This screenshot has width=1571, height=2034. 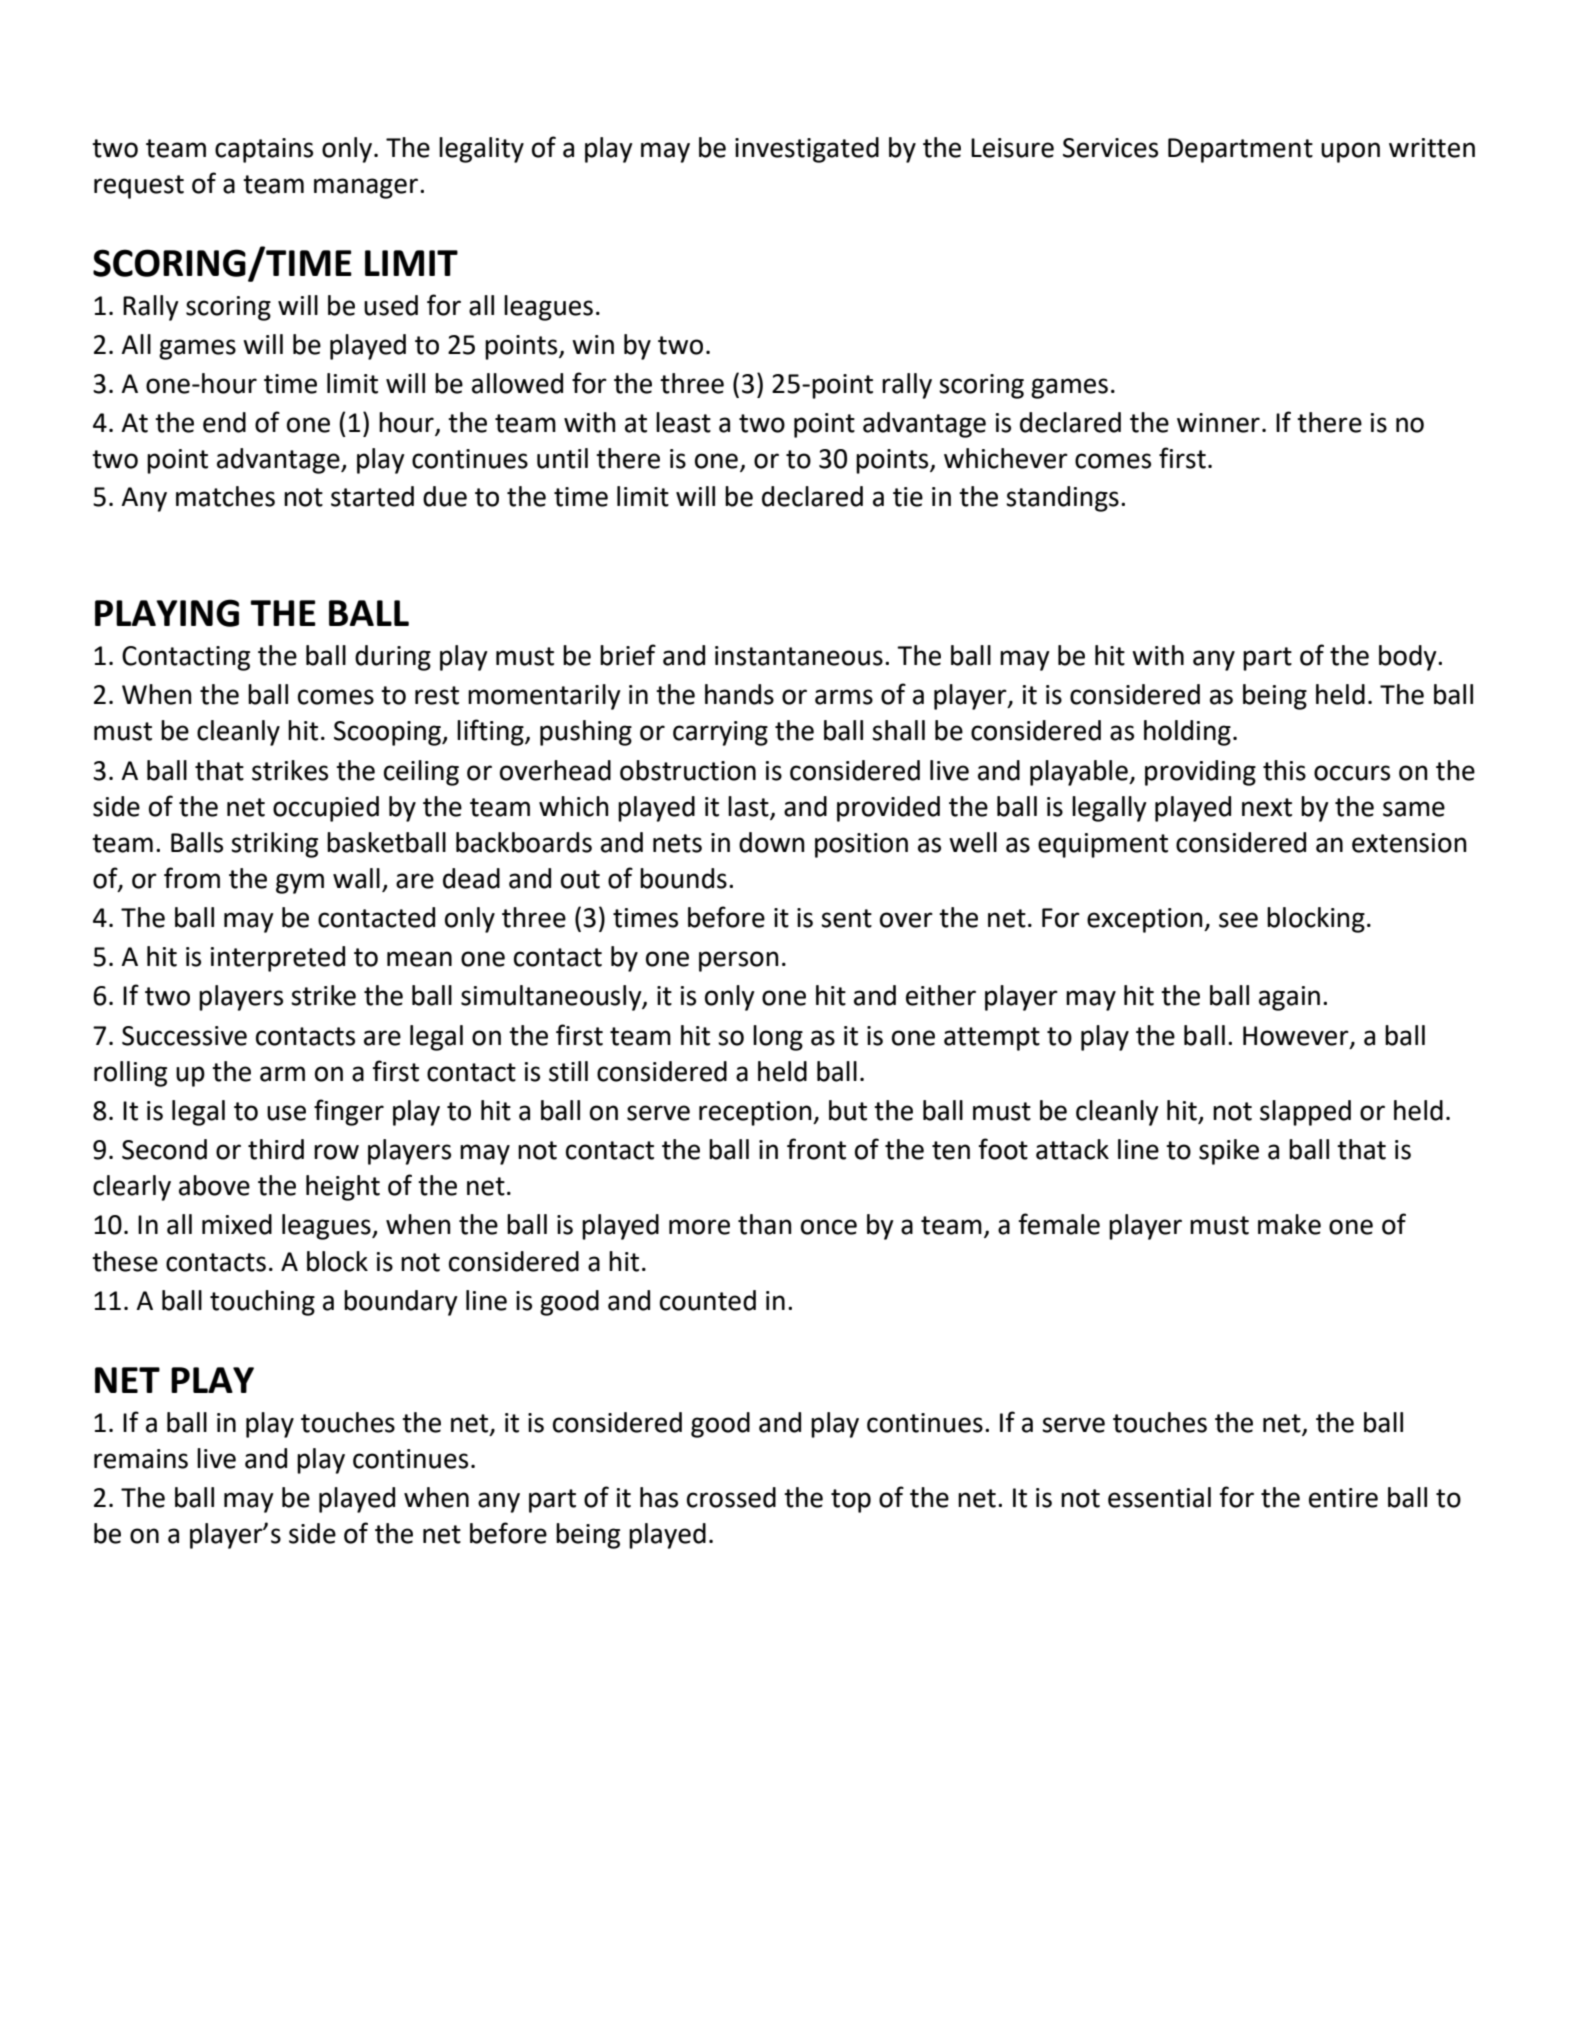 I want to click on investigated, so click(x=807, y=150).
